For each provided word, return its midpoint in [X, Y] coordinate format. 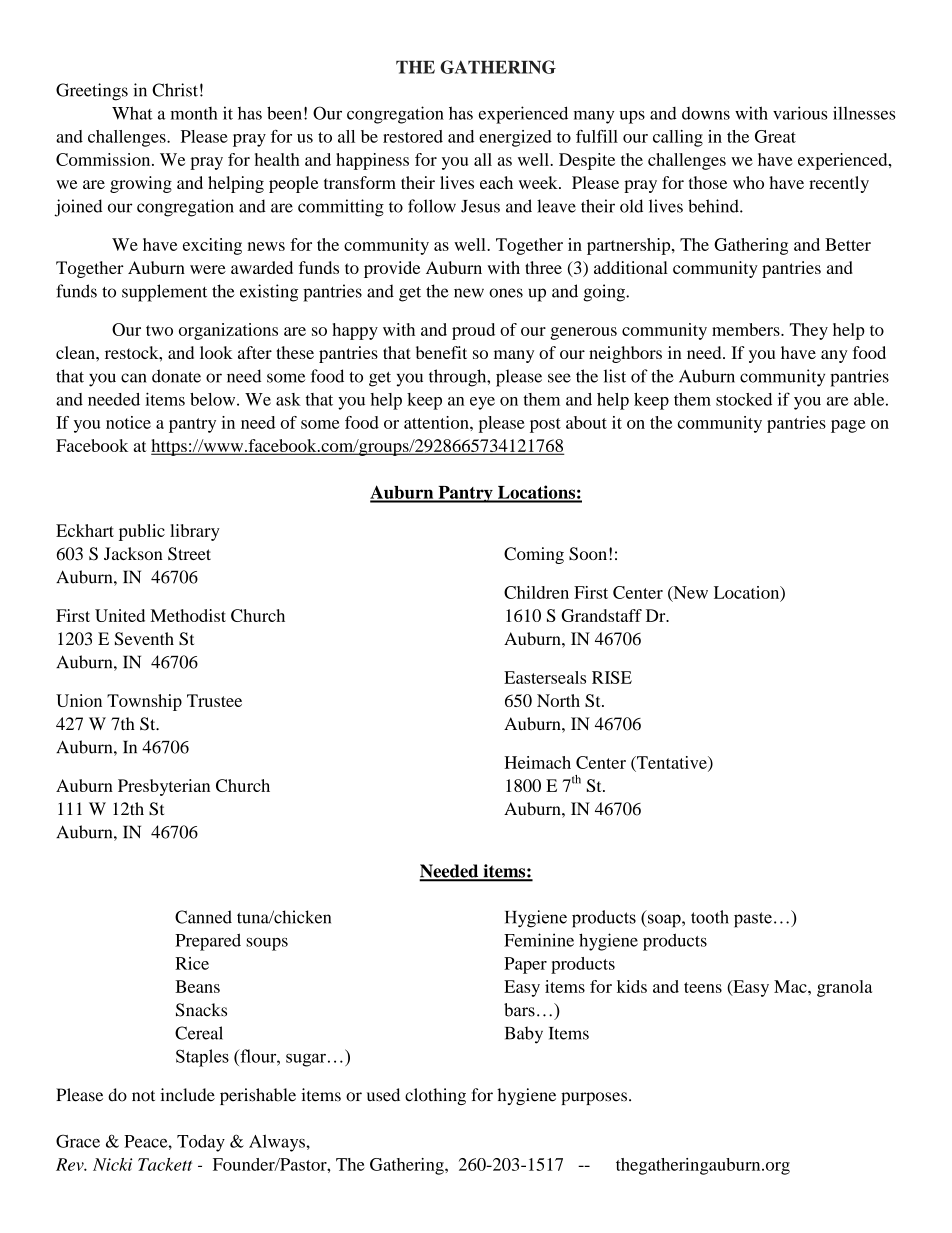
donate [176, 376]
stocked [744, 399]
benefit [441, 352]
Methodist [188, 615]
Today [201, 1143]
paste [753, 920]
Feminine [539, 940]
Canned [203, 917]
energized [515, 138]
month [194, 113]
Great [775, 136]
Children [536, 592]
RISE [612, 677]
